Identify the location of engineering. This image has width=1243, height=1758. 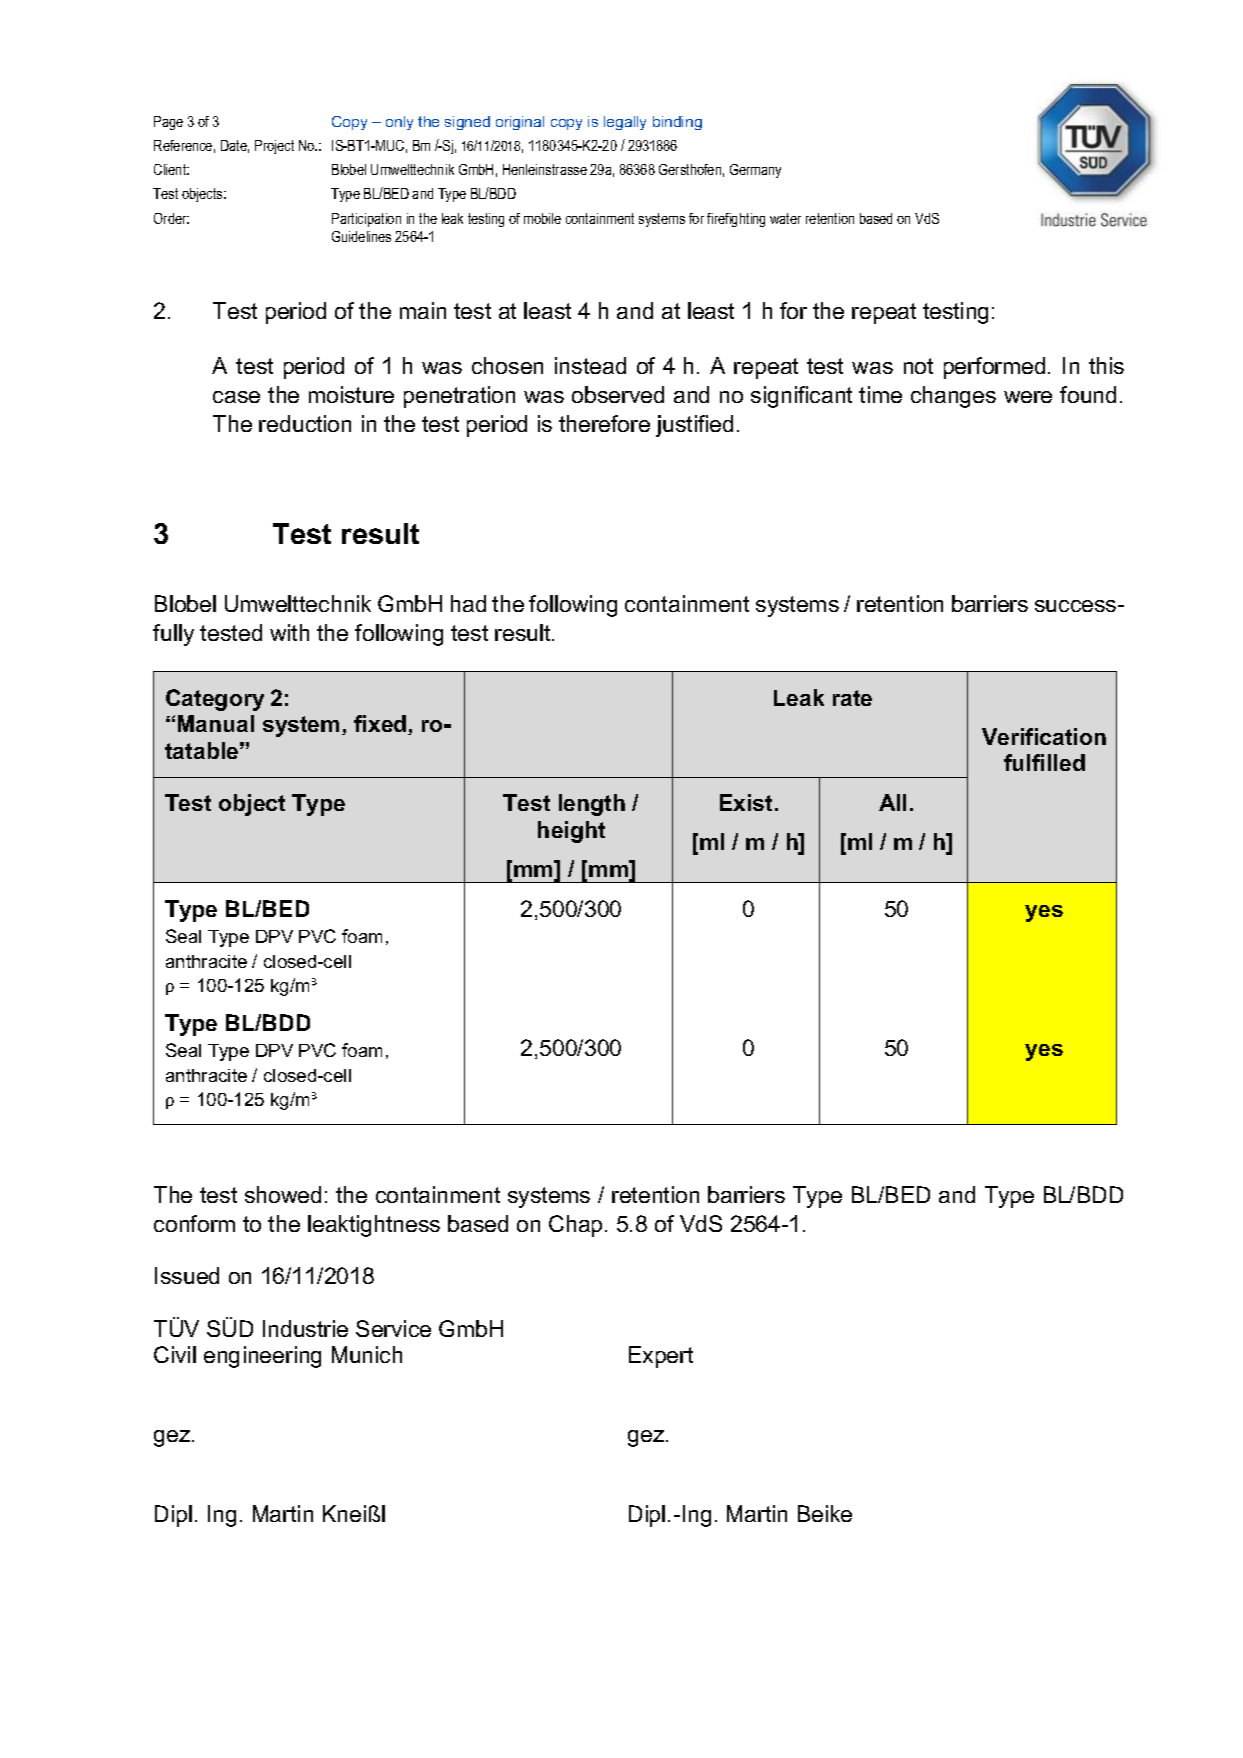
(262, 1357).
